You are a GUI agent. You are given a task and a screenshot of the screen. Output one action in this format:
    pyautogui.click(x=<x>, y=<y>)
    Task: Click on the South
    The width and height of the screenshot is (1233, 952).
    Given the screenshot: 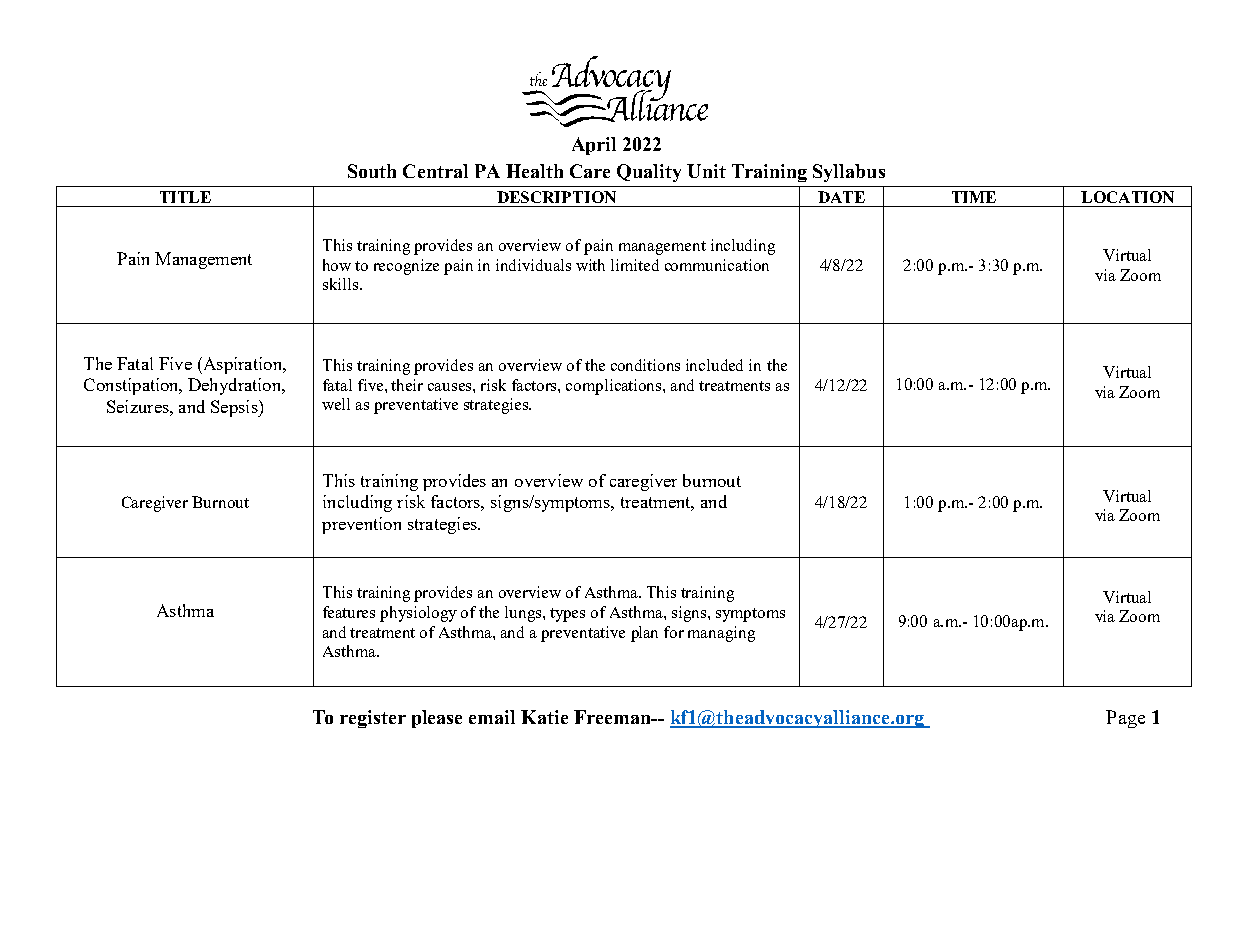 What is the action you would take?
    pyautogui.click(x=372, y=171)
